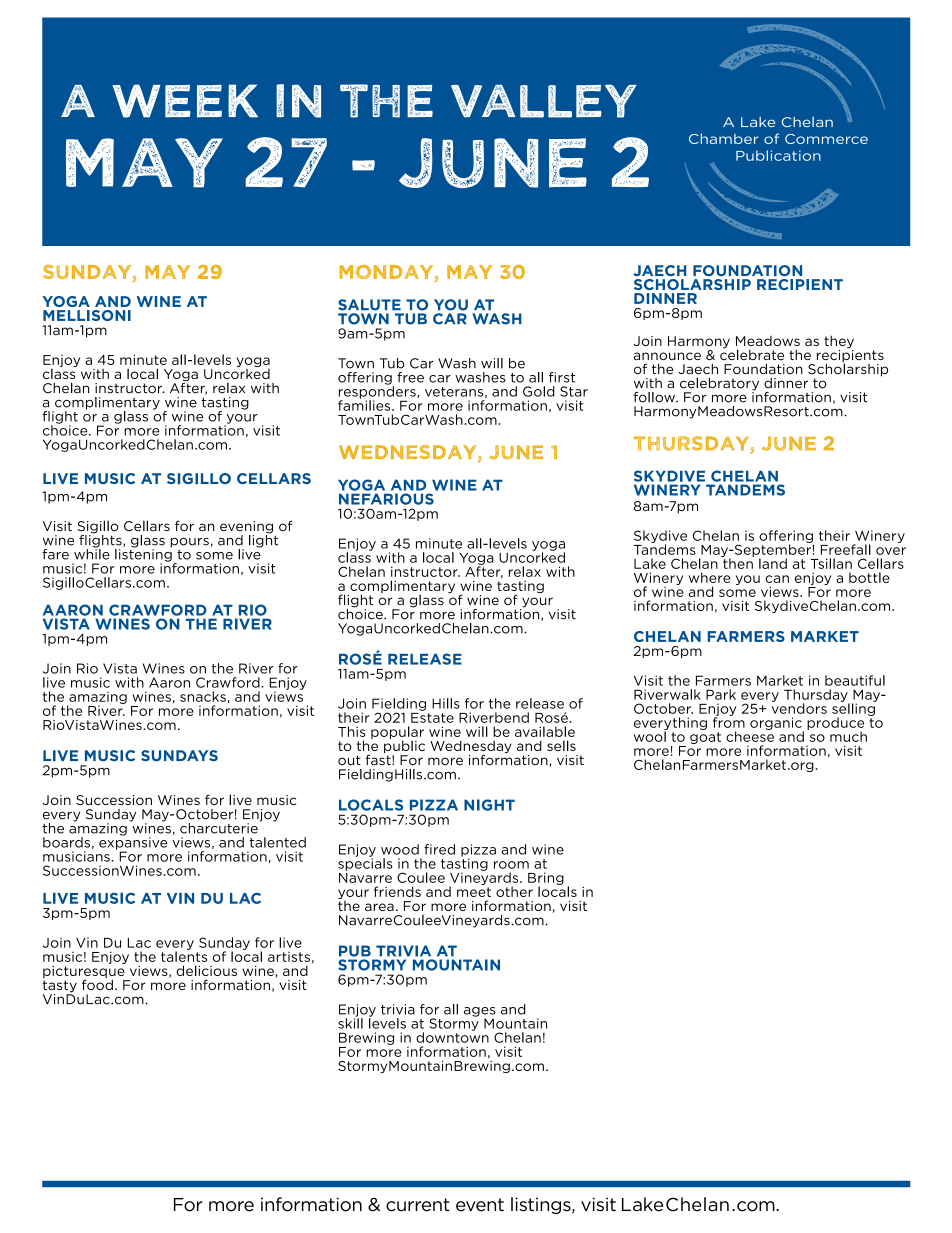 Image resolution: width=952 pixels, height=1233 pixels. Describe the element at coordinates (418, 1205) in the page. I see `current` at that location.
